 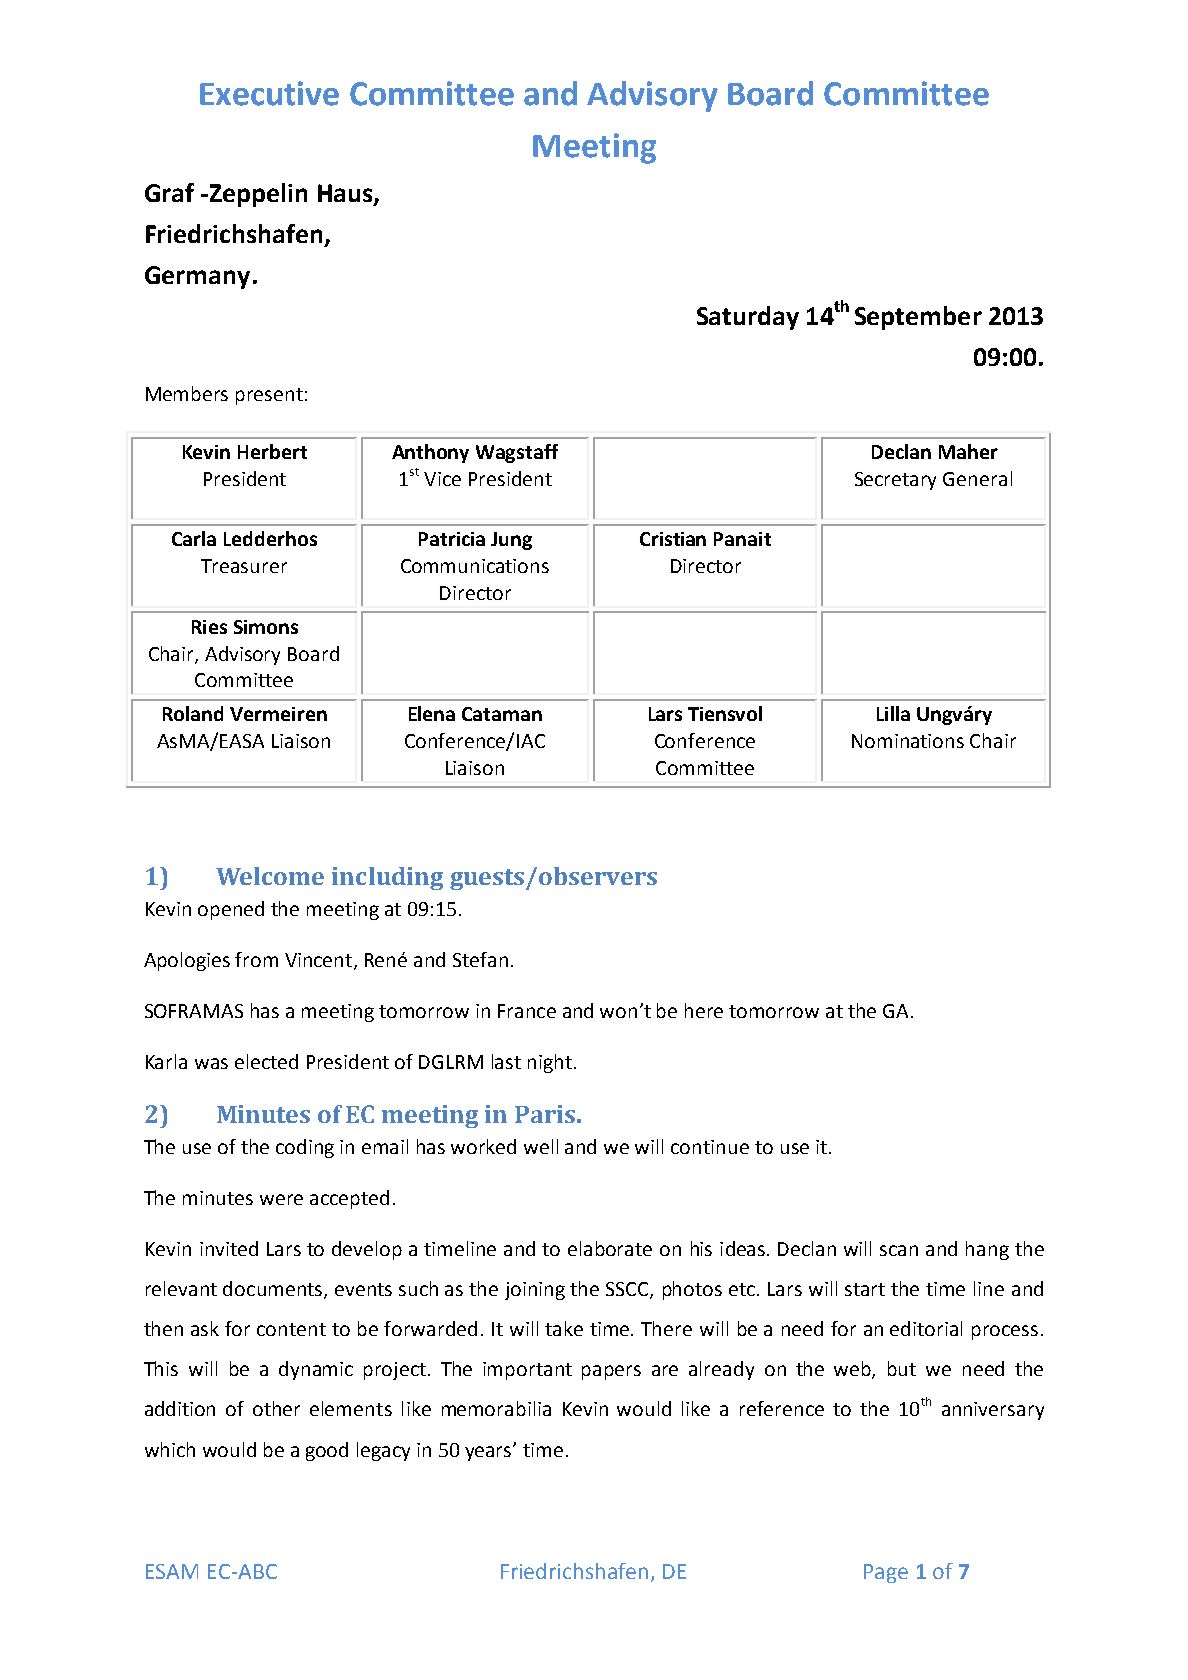 What do you see at coordinates (327, 1451) in the screenshot?
I see `good` at bounding box center [327, 1451].
